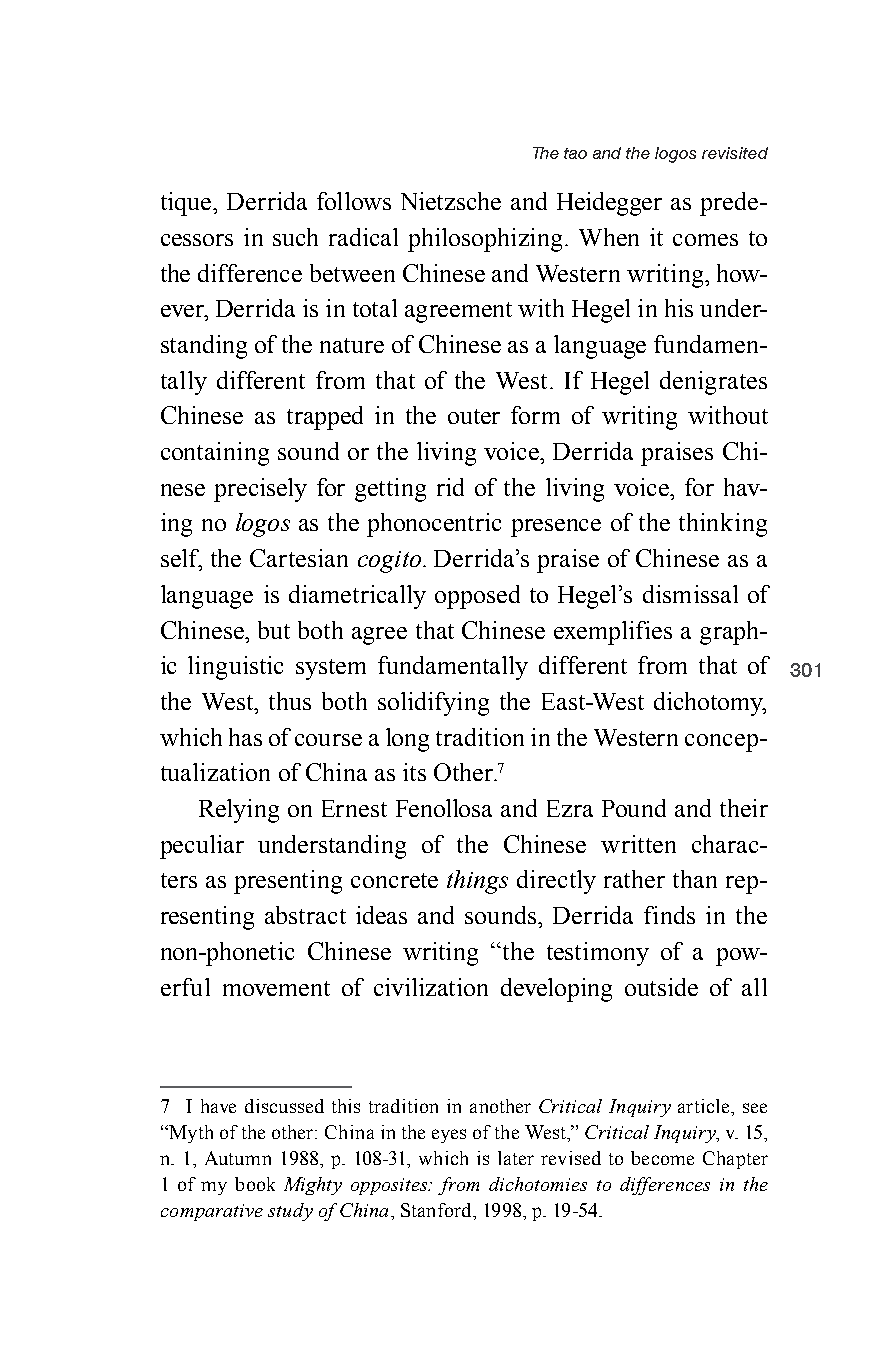 This page has height=1345, width=896. What do you see at coordinates (709, 704) in the page?
I see `dichotomy` at bounding box center [709, 704].
